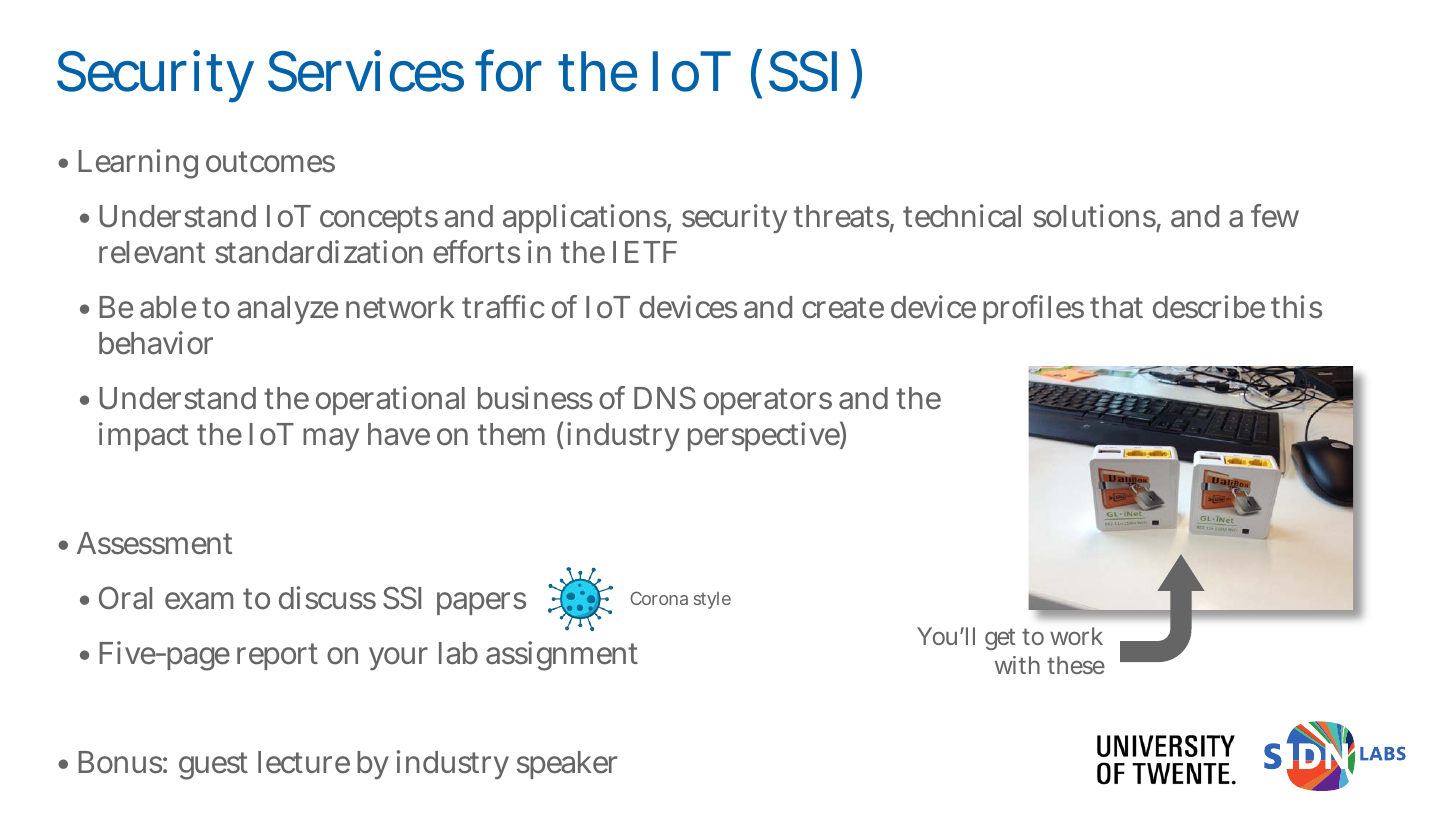 The width and height of the document is (1456, 819). What do you see at coordinates (659, 598) in the document?
I see `Corona` at bounding box center [659, 598].
